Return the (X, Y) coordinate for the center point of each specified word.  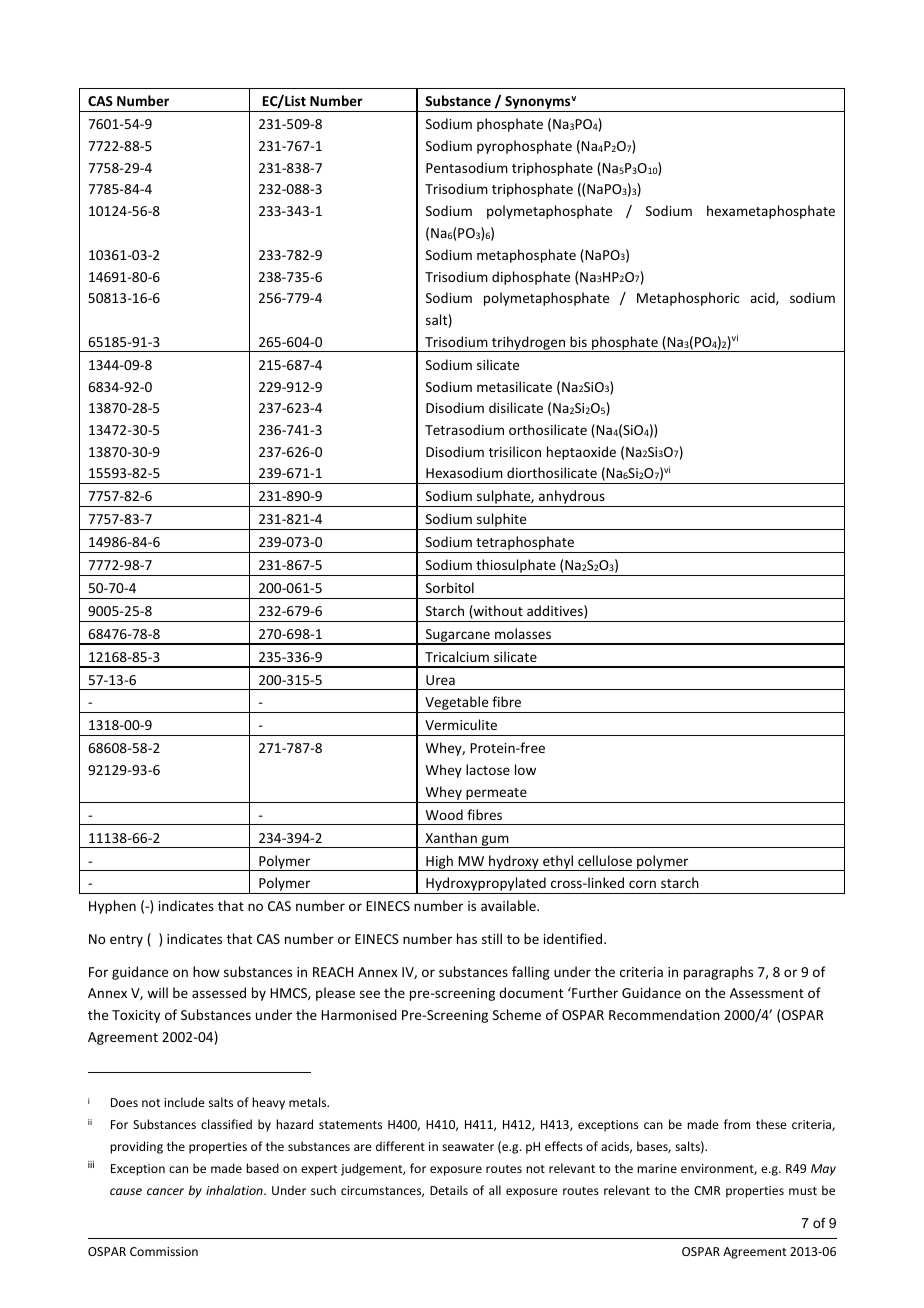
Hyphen (112, 907)
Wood (444, 814)
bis (578, 341)
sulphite (502, 521)
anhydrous (572, 498)
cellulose (605, 860)
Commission (164, 1251)
